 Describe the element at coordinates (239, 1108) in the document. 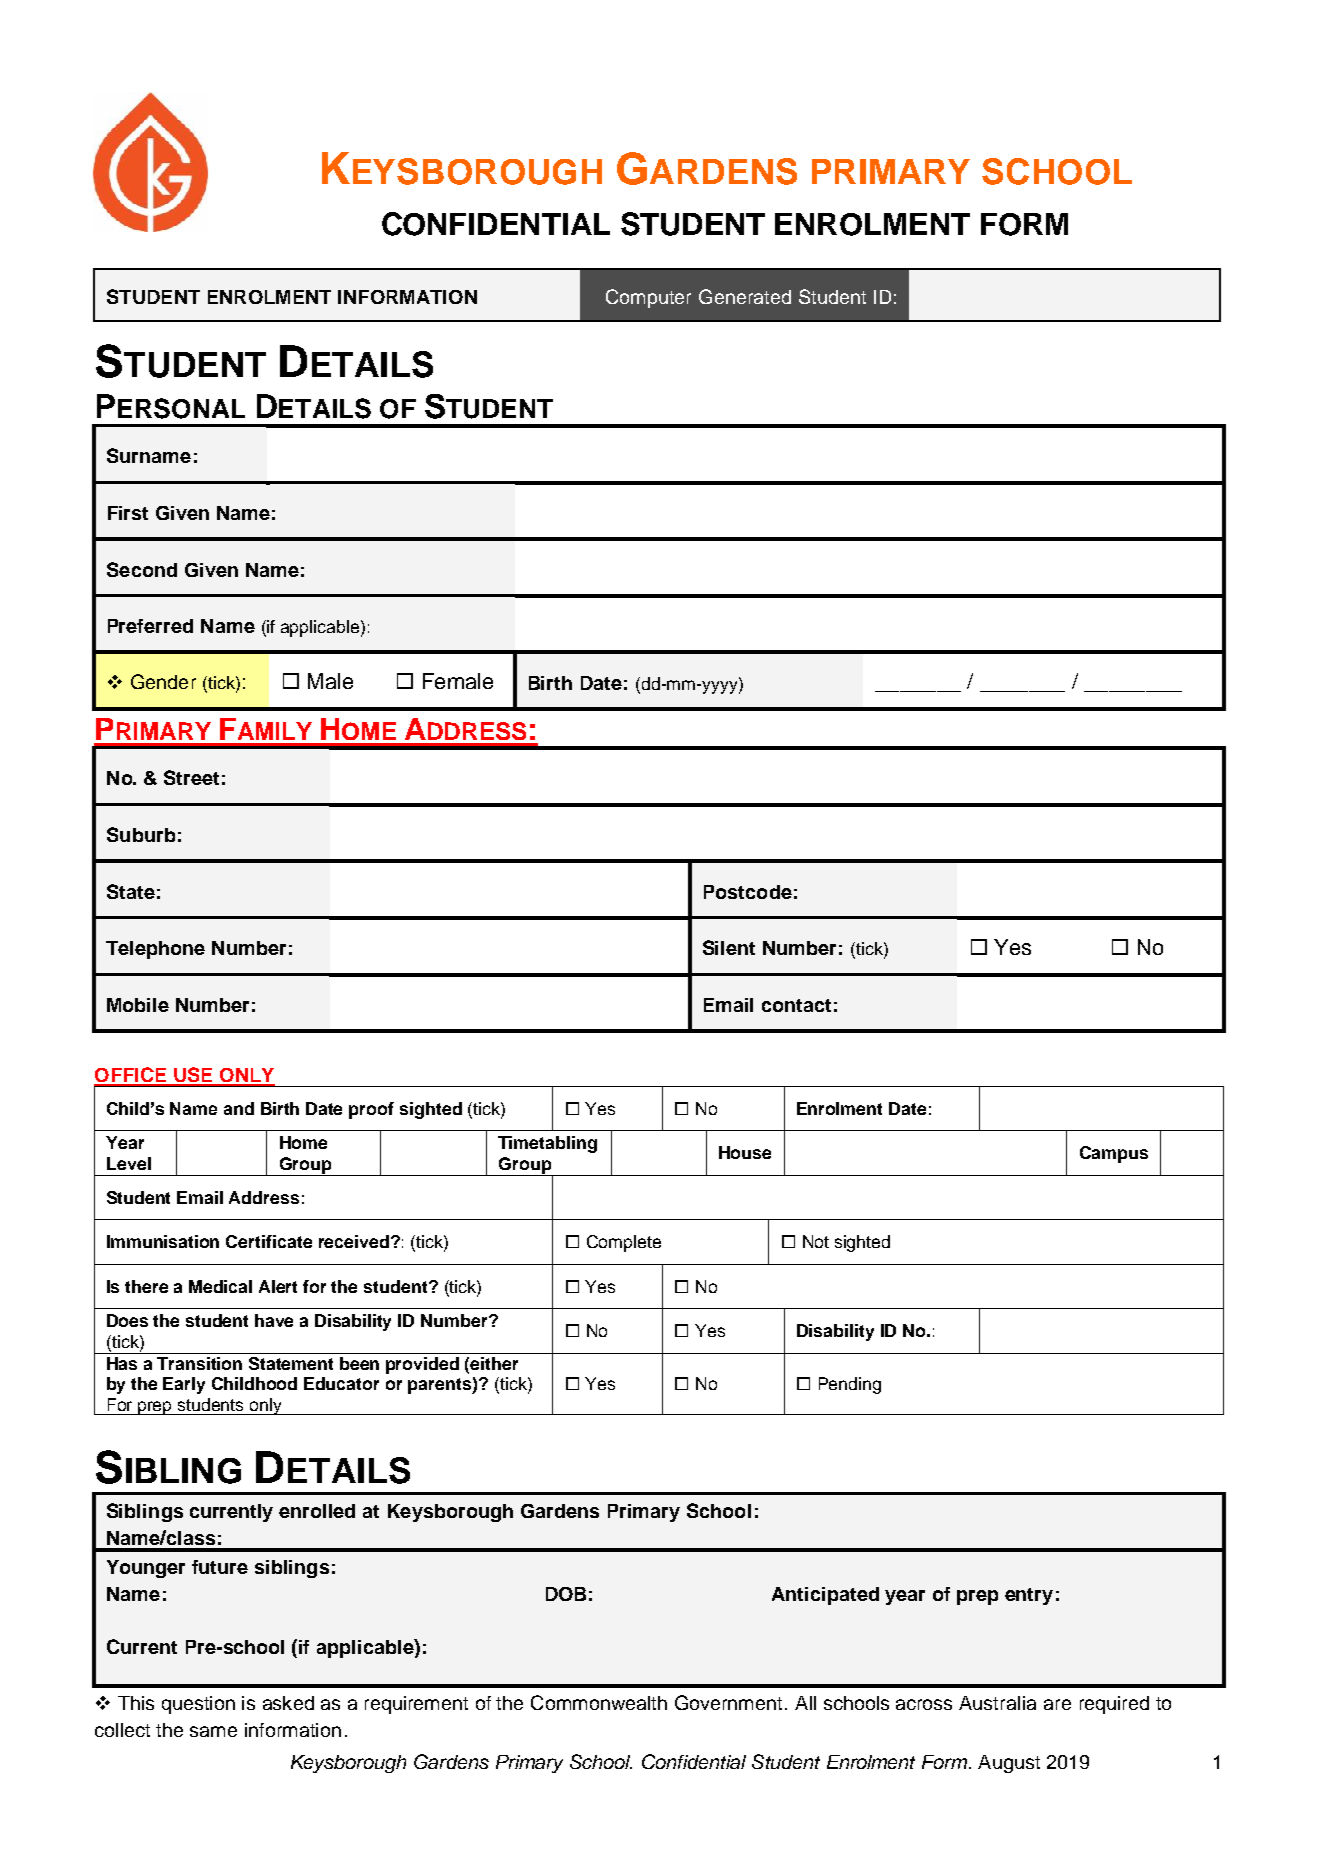

I see `and` at that location.
